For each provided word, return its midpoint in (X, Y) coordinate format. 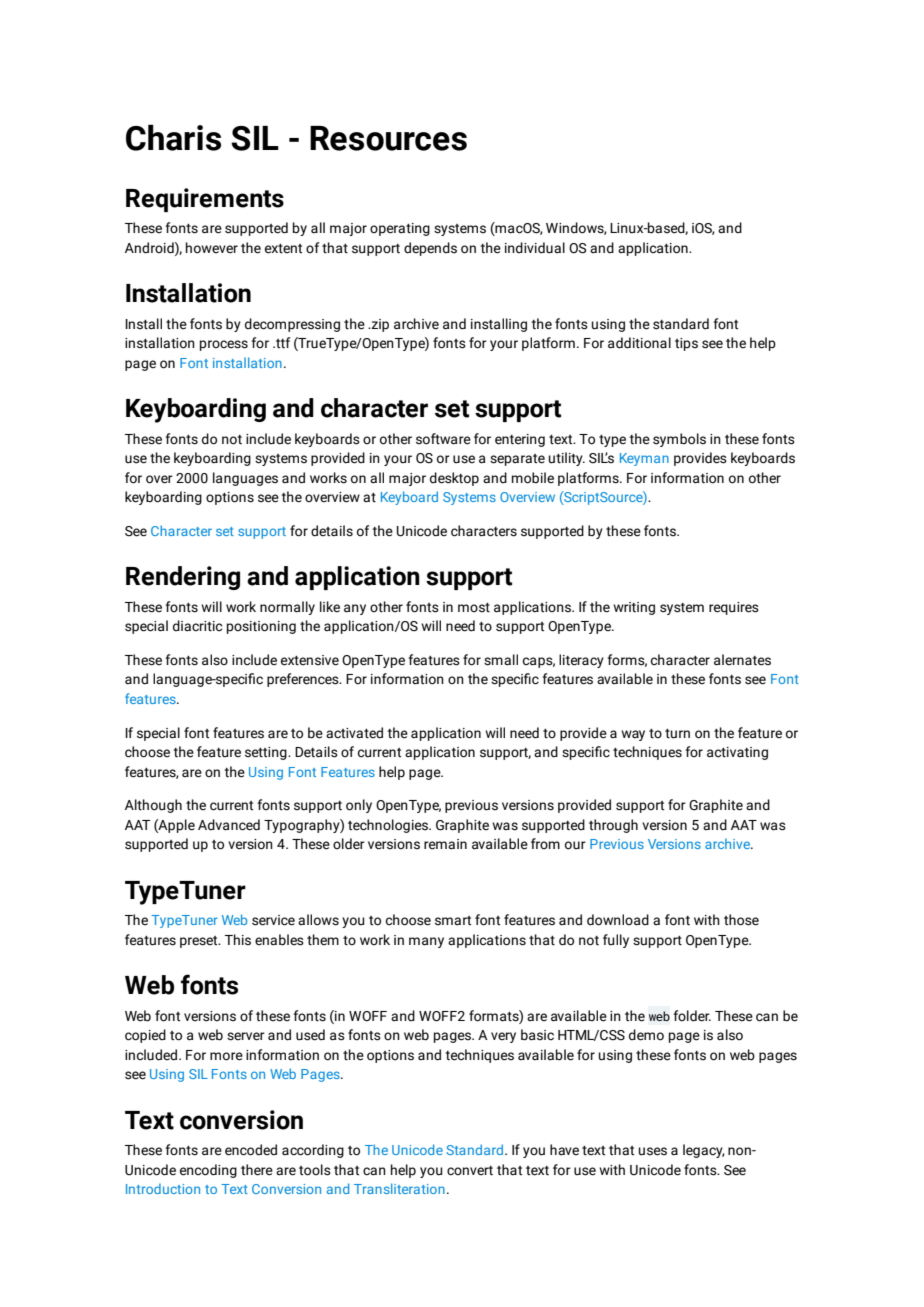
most (474, 608)
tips (686, 344)
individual (535, 248)
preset (200, 942)
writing (634, 608)
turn (677, 734)
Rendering (183, 578)
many (426, 942)
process (224, 345)
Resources (388, 138)
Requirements (205, 200)
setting (267, 753)
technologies (389, 826)
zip (379, 325)
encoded (251, 1150)
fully (616, 941)
